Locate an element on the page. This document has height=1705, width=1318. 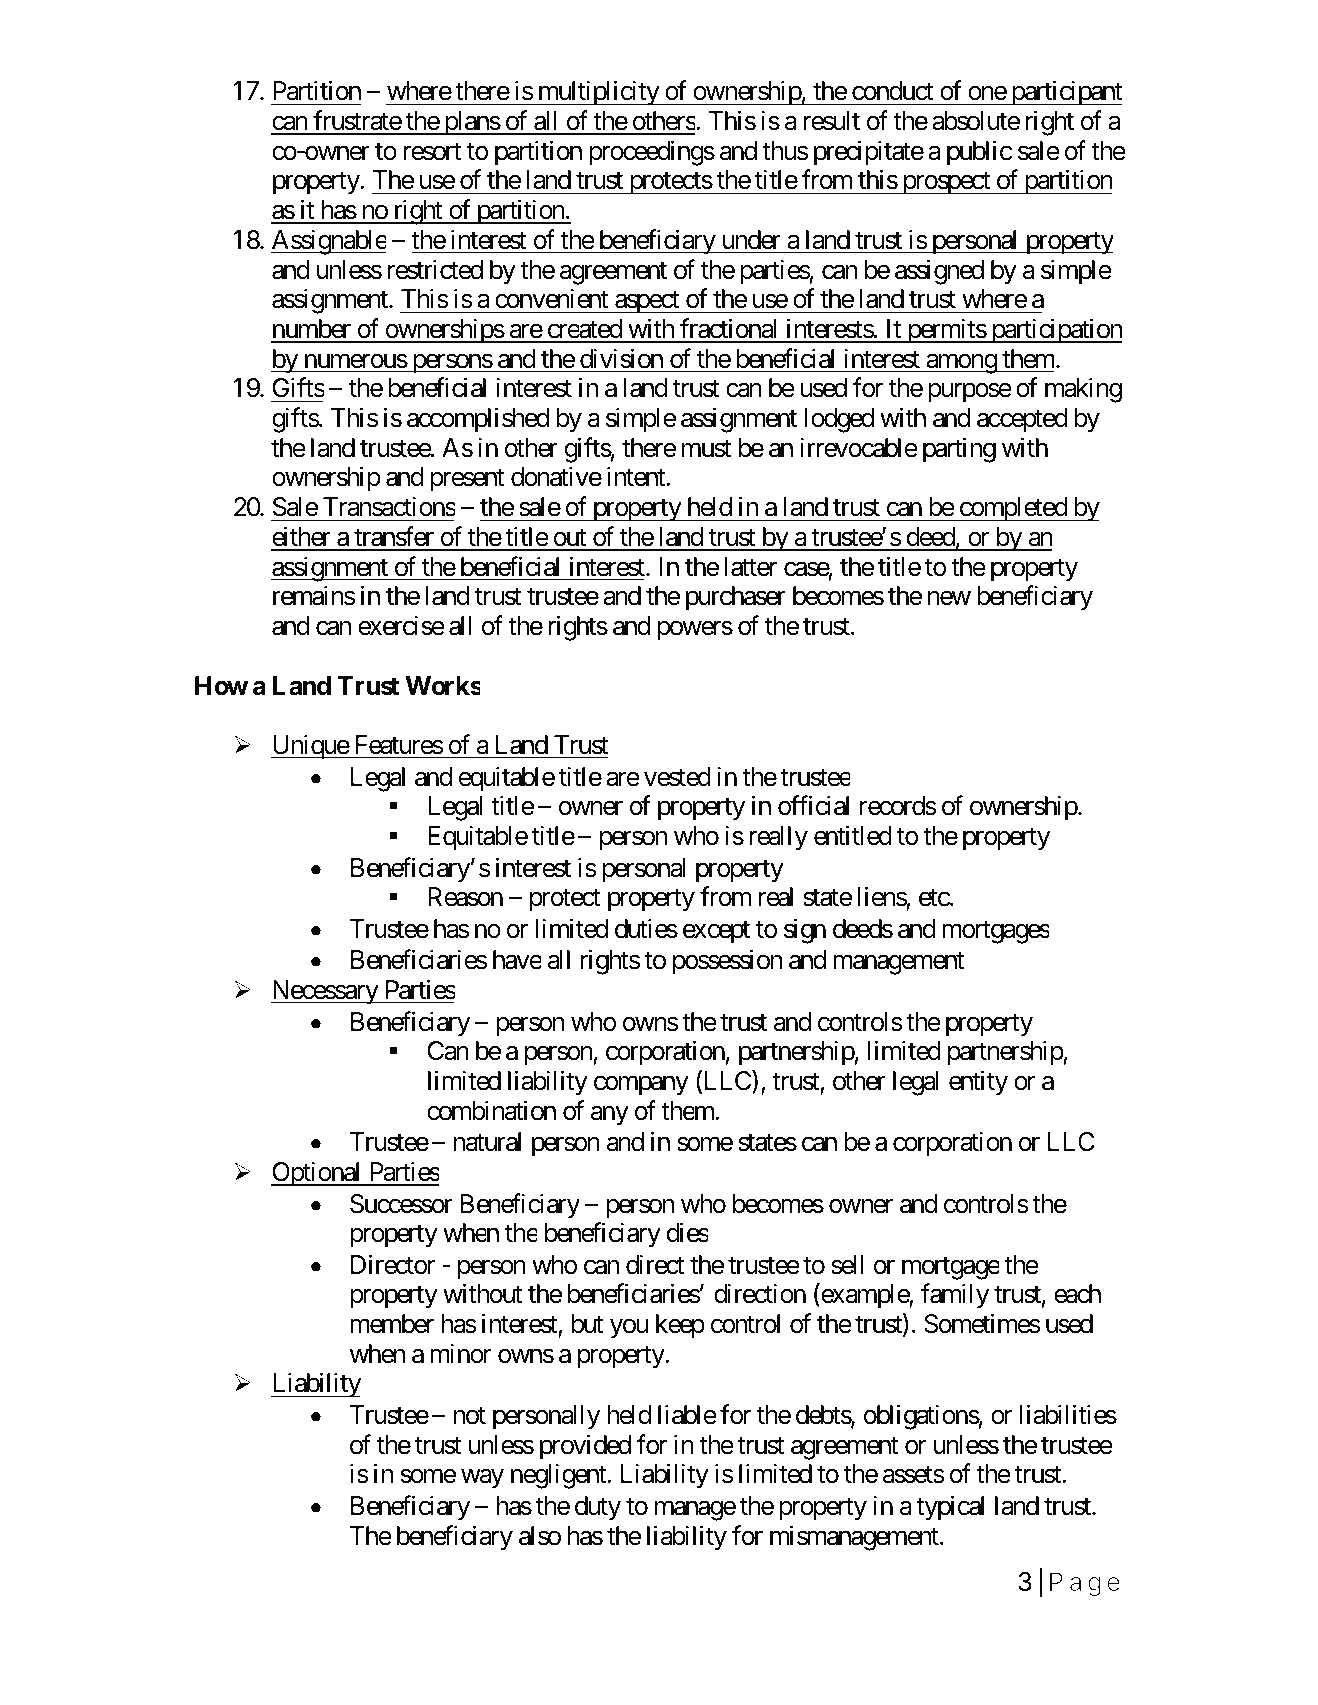
public is located at coordinates (979, 153).
